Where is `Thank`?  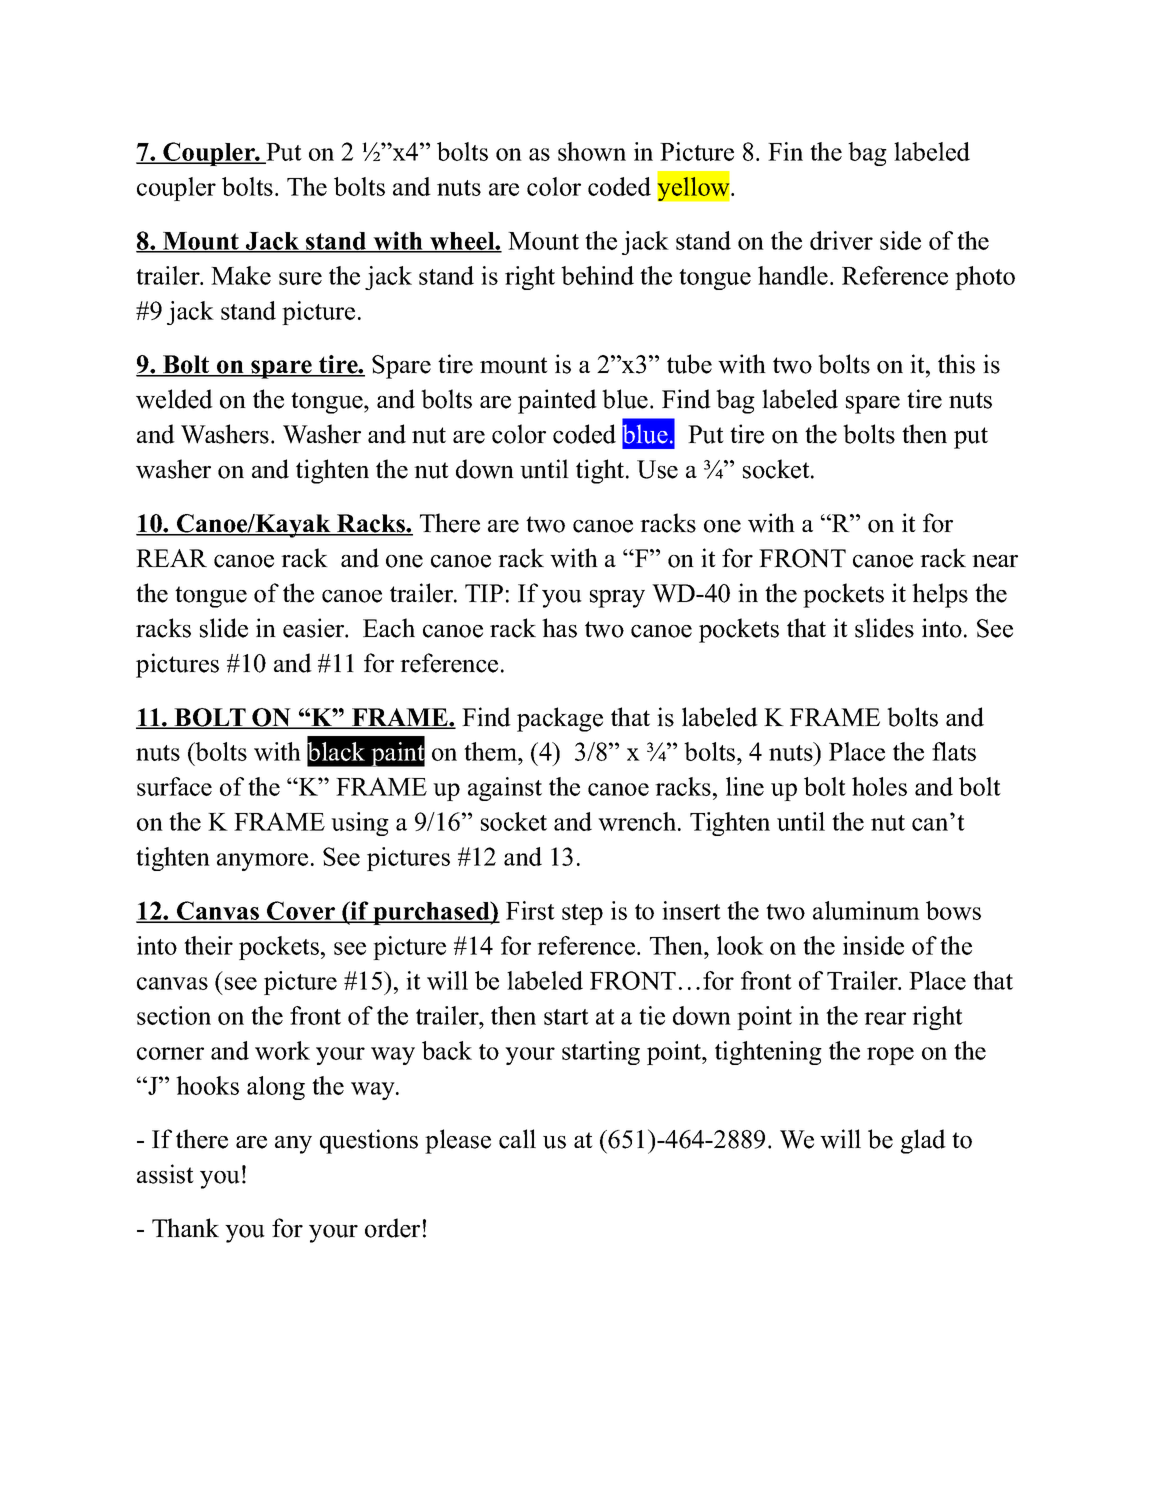 Thank is located at coordinates (185, 1227).
